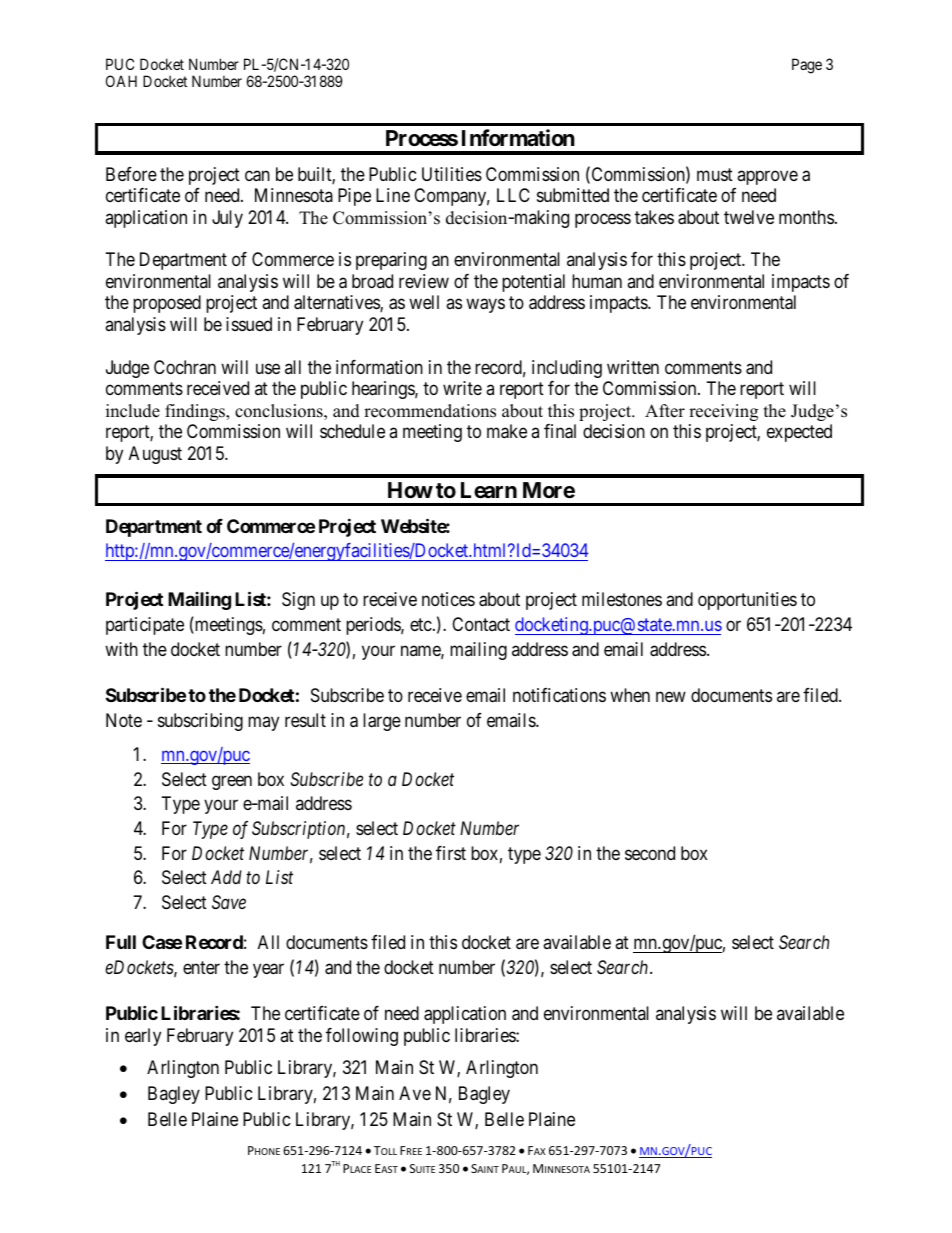 The height and width of the screenshot is (1233, 952). What do you see at coordinates (650, 853) in the screenshot?
I see `second` at bounding box center [650, 853].
